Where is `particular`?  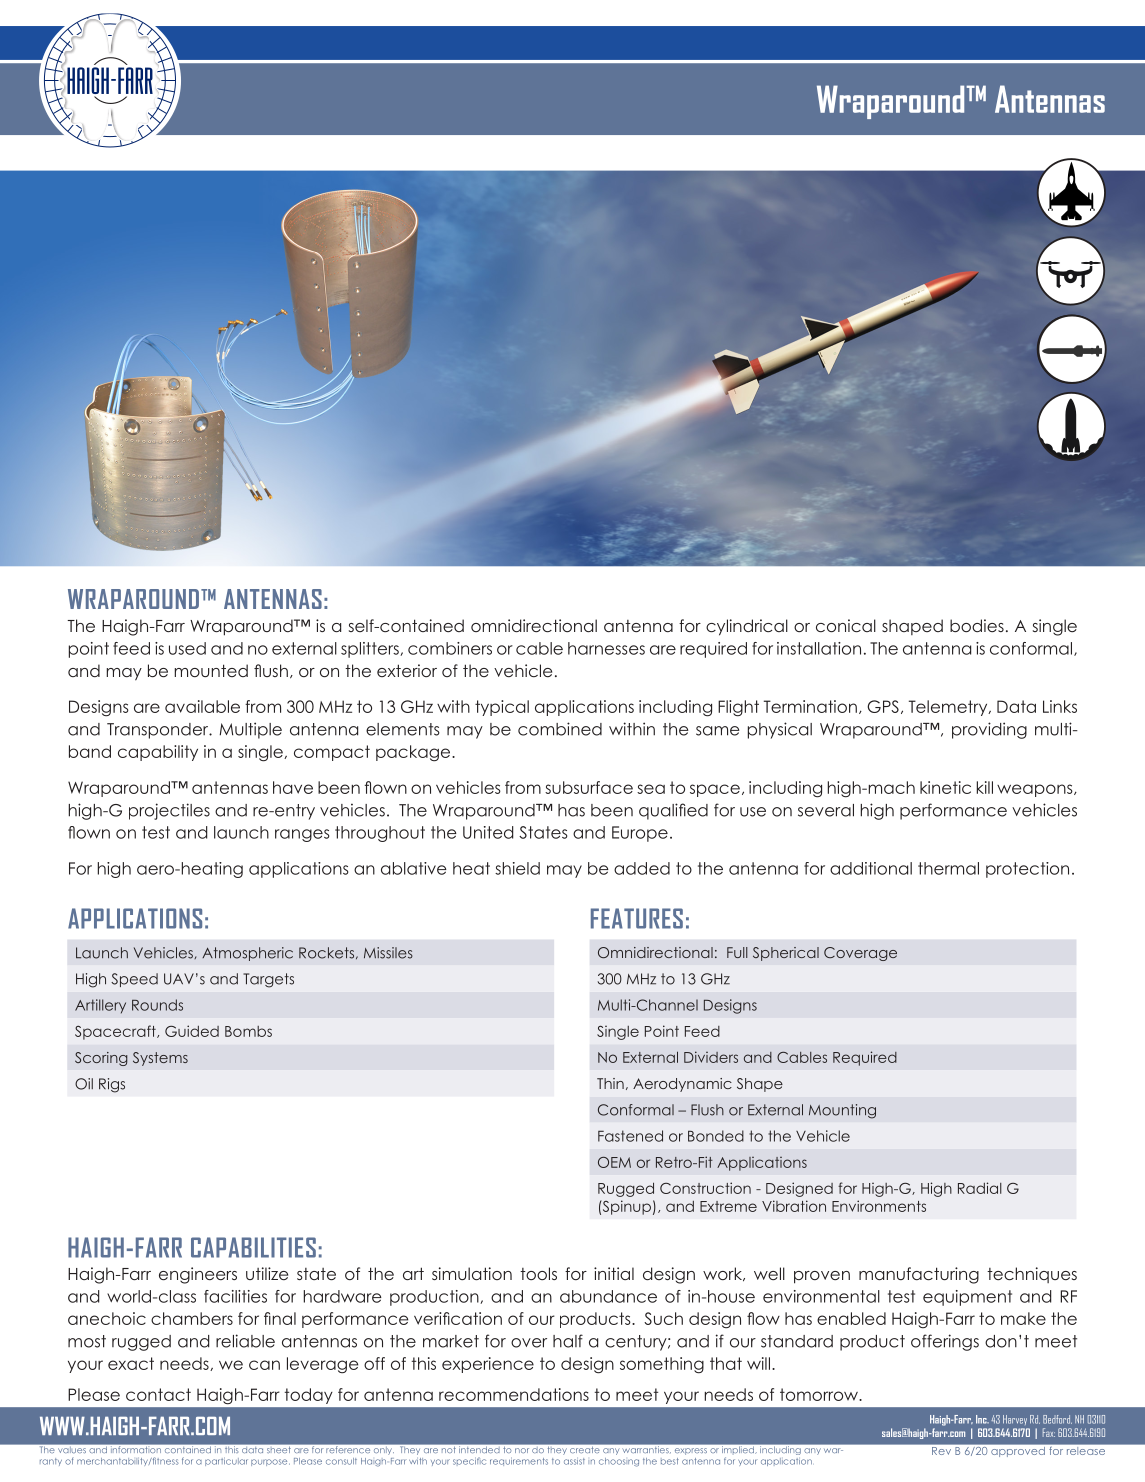 particular is located at coordinates (226, 1461).
